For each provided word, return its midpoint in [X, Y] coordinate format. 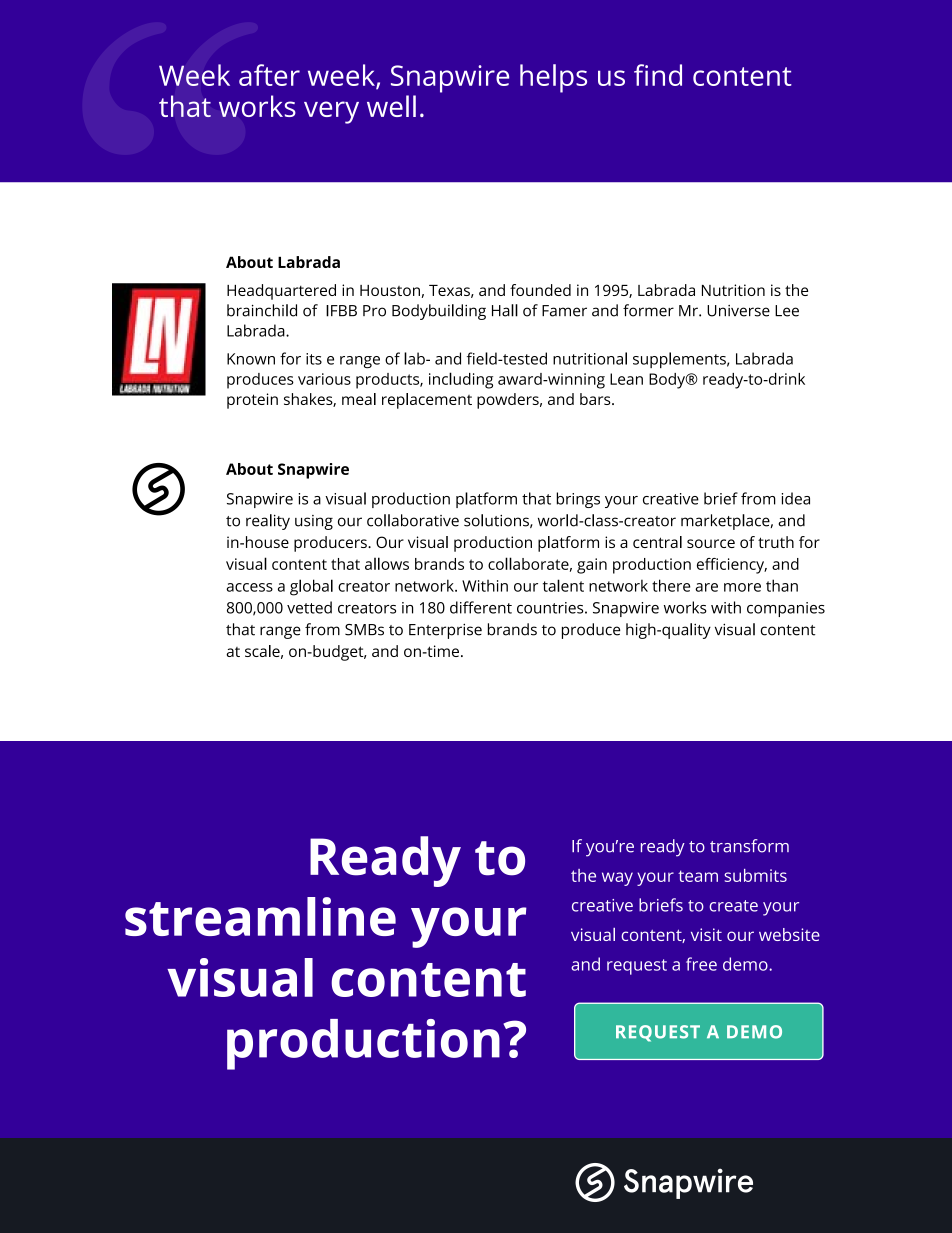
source [711, 543]
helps [553, 78]
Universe [738, 311]
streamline [260, 916]
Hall [505, 310]
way [617, 879]
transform [749, 846]
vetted [309, 607]
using [314, 522]
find [658, 75]
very [331, 112]
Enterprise [445, 631]
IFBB [341, 311]
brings [578, 500]
